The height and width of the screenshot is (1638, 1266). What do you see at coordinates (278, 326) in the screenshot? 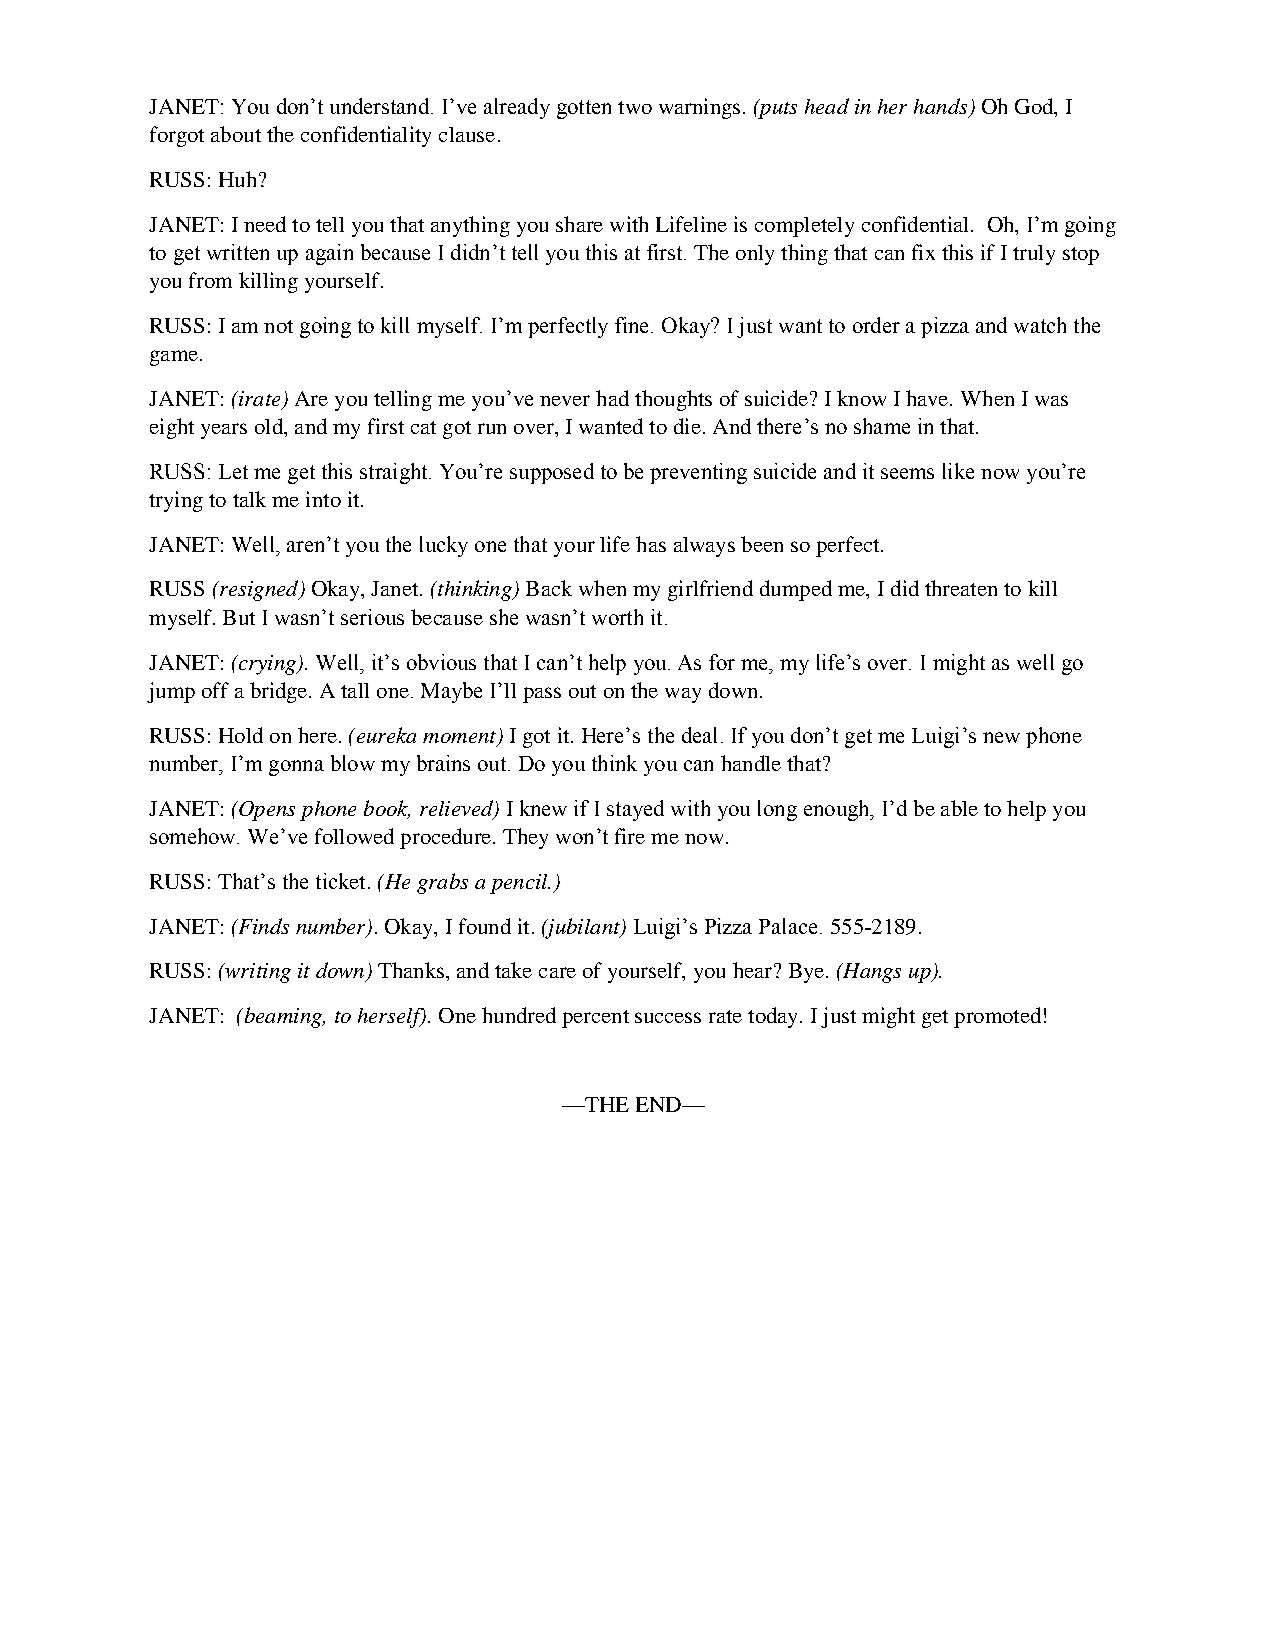
I see `not` at bounding box center [278, 326].
